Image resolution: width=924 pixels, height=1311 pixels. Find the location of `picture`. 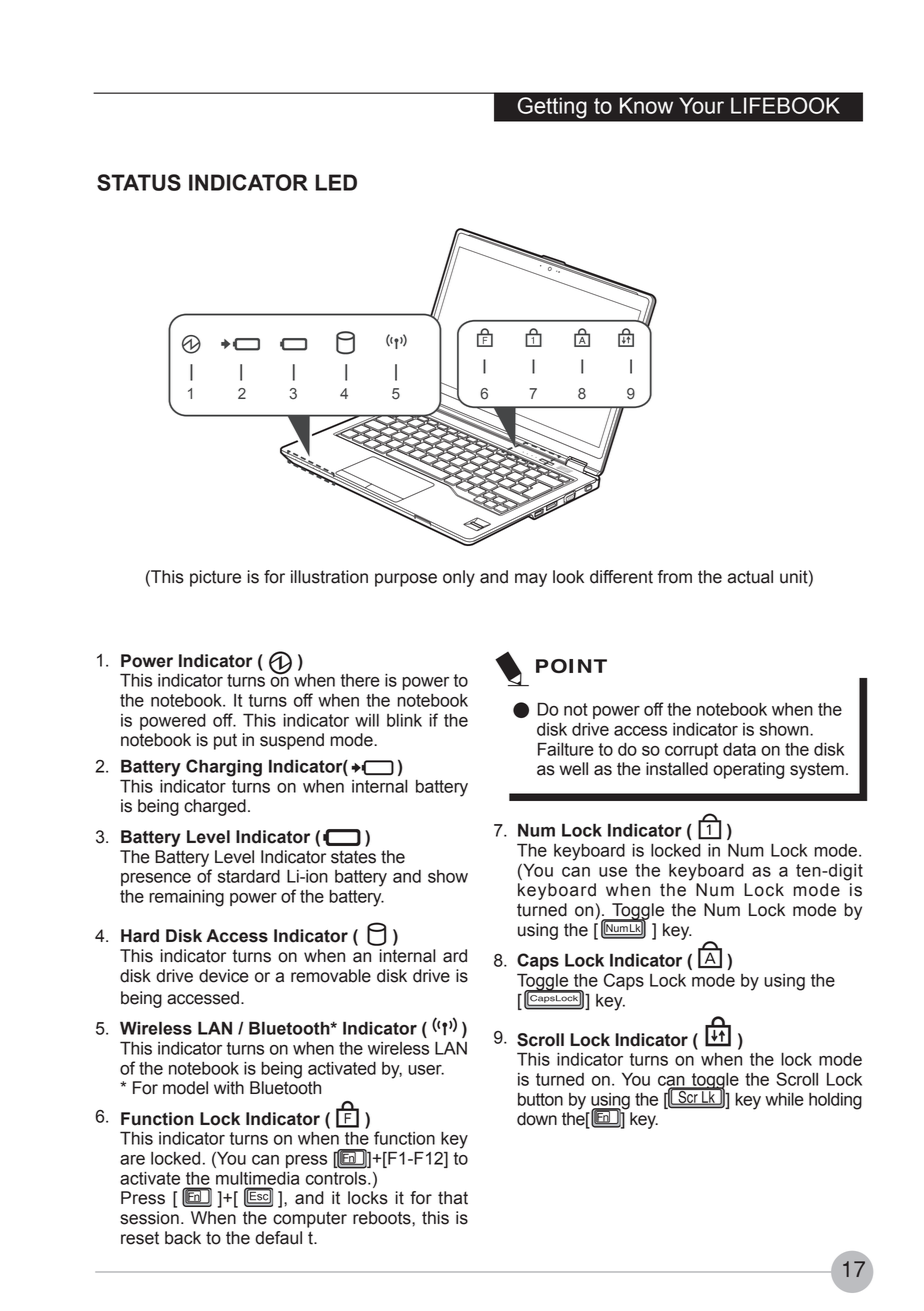

picture is located at coordinates (215, 578).
